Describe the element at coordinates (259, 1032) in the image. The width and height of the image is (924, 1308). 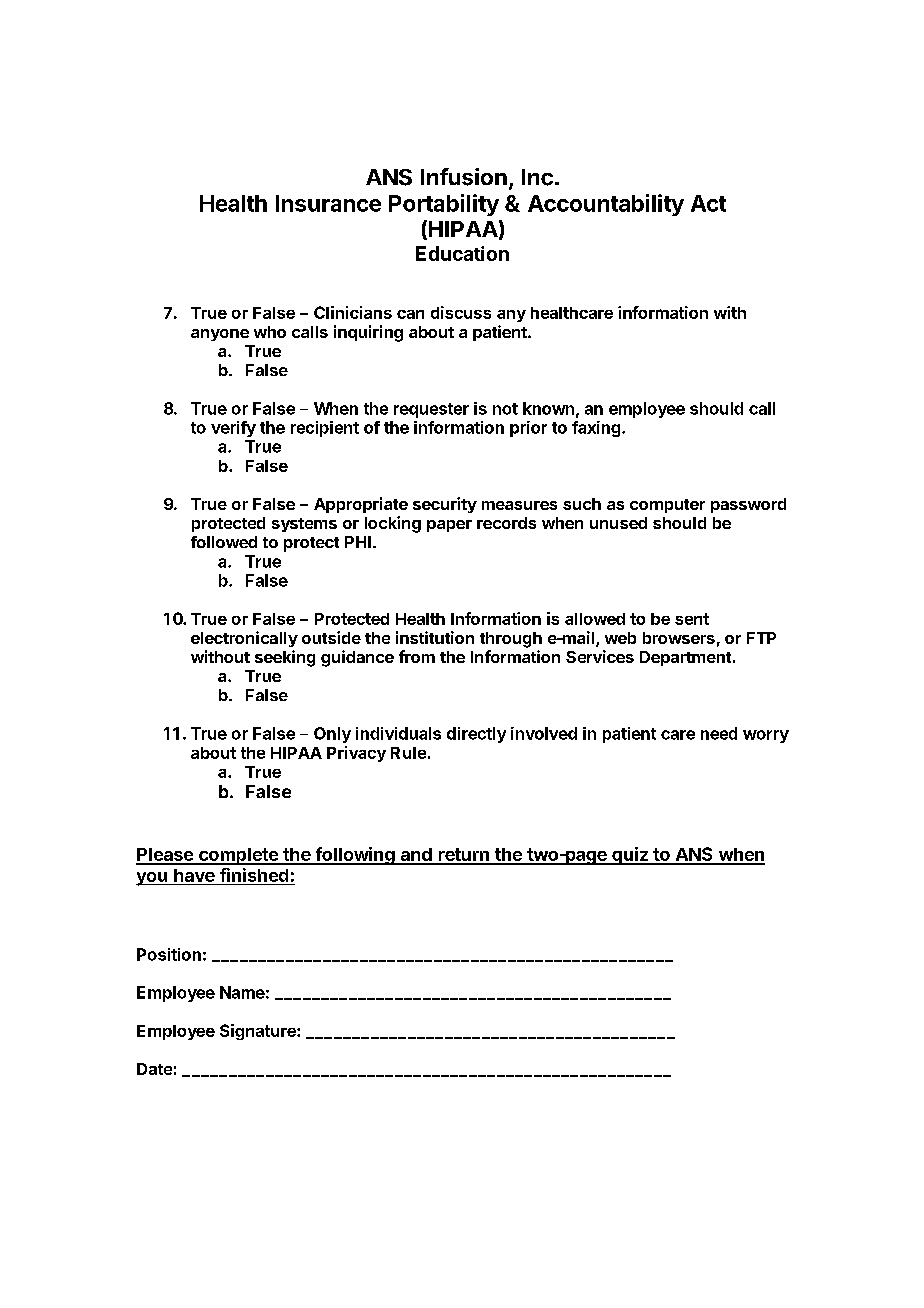
I see `Signature` at that location.
